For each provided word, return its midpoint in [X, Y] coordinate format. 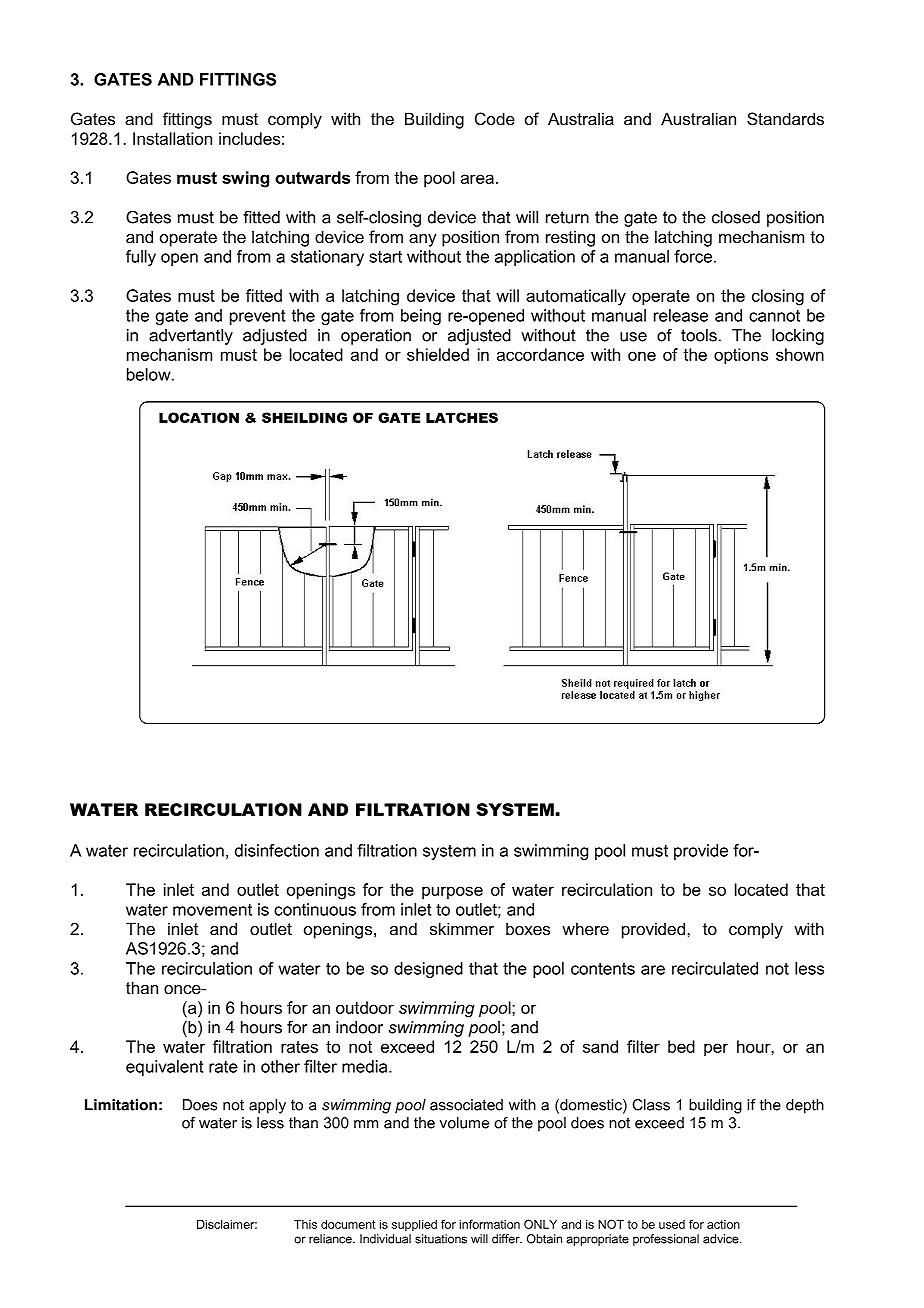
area [477, 179]
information [490, 1224]
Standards [785, 118]
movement [212, 910]
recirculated [715, 968]
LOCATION [199, 417]
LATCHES [462, 417]
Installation [172, 138]
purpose [452, 892]
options [741, 356]
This [305, 1224]
